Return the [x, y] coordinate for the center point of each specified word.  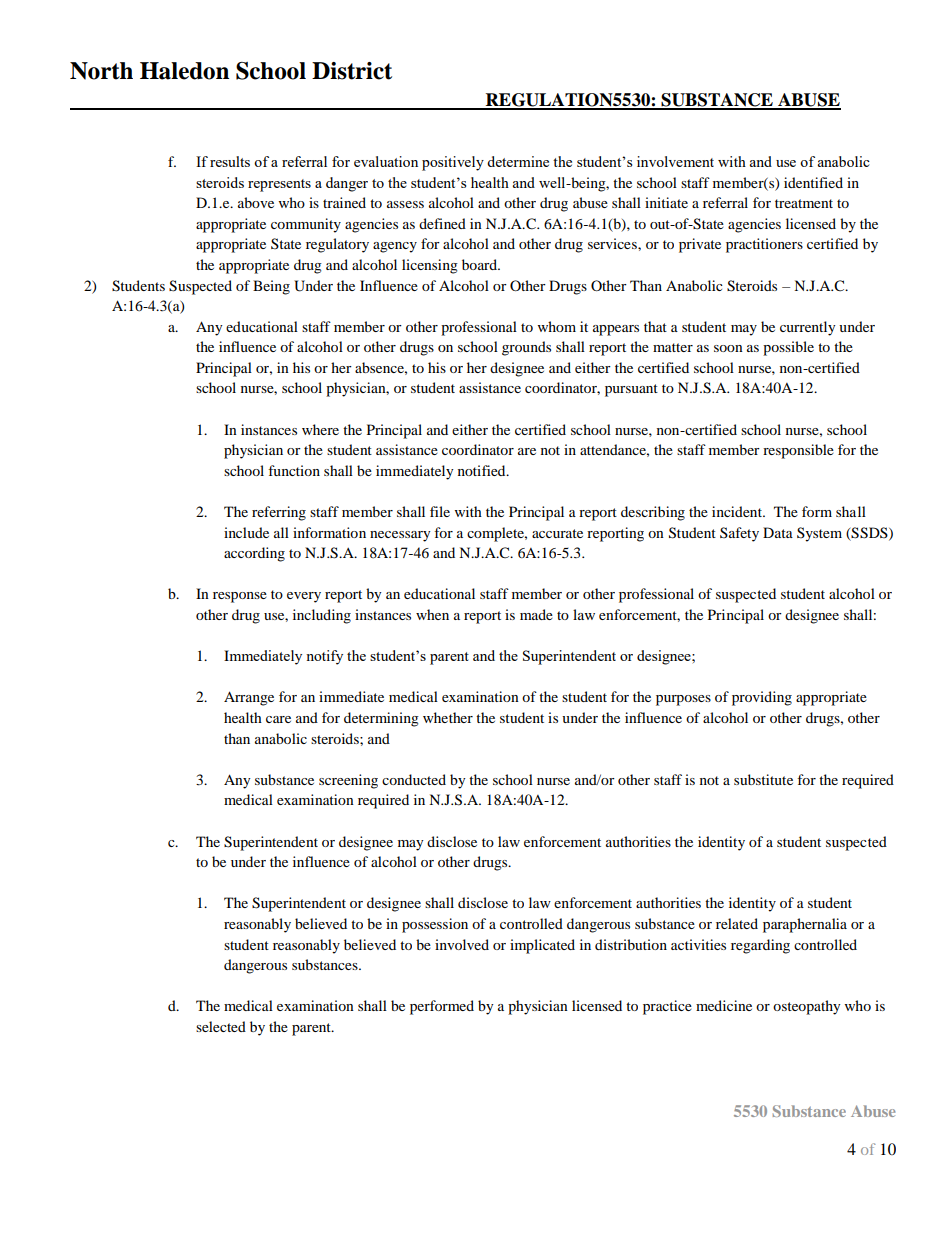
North [101, 71]
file [440, 511]
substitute [763, 779]
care [278, 719]
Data [778, 532]
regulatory [337, 245]
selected [221, 1026]
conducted [414, 779]
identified [813, 182]
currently [808, 328]
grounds [526, 348]
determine [518, 161]
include [246, 532]
